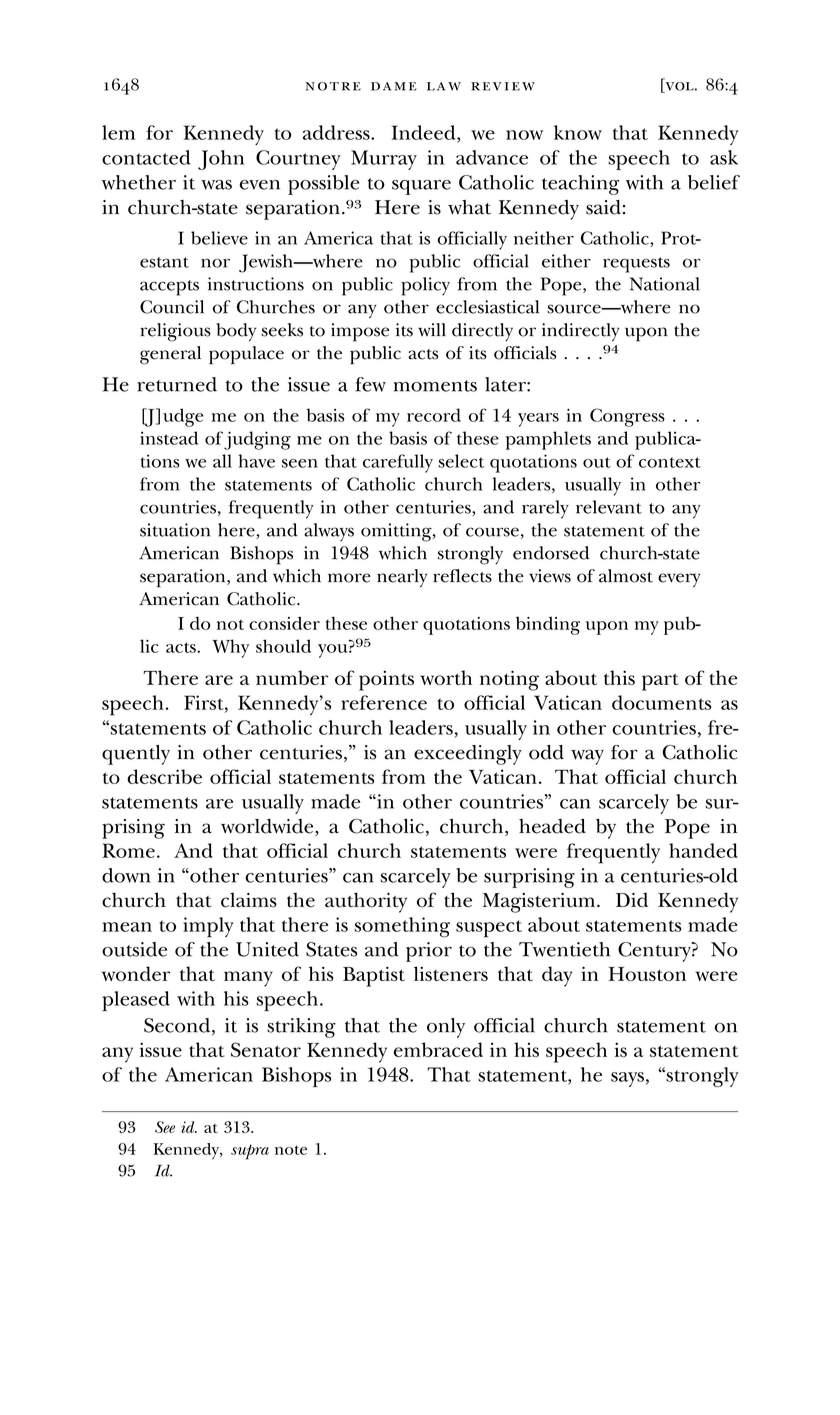 This screenshot has height=1415, width=840. Describe the element at coordinates (425, 132) in the screenshot. I see `Indeed` at that location.
